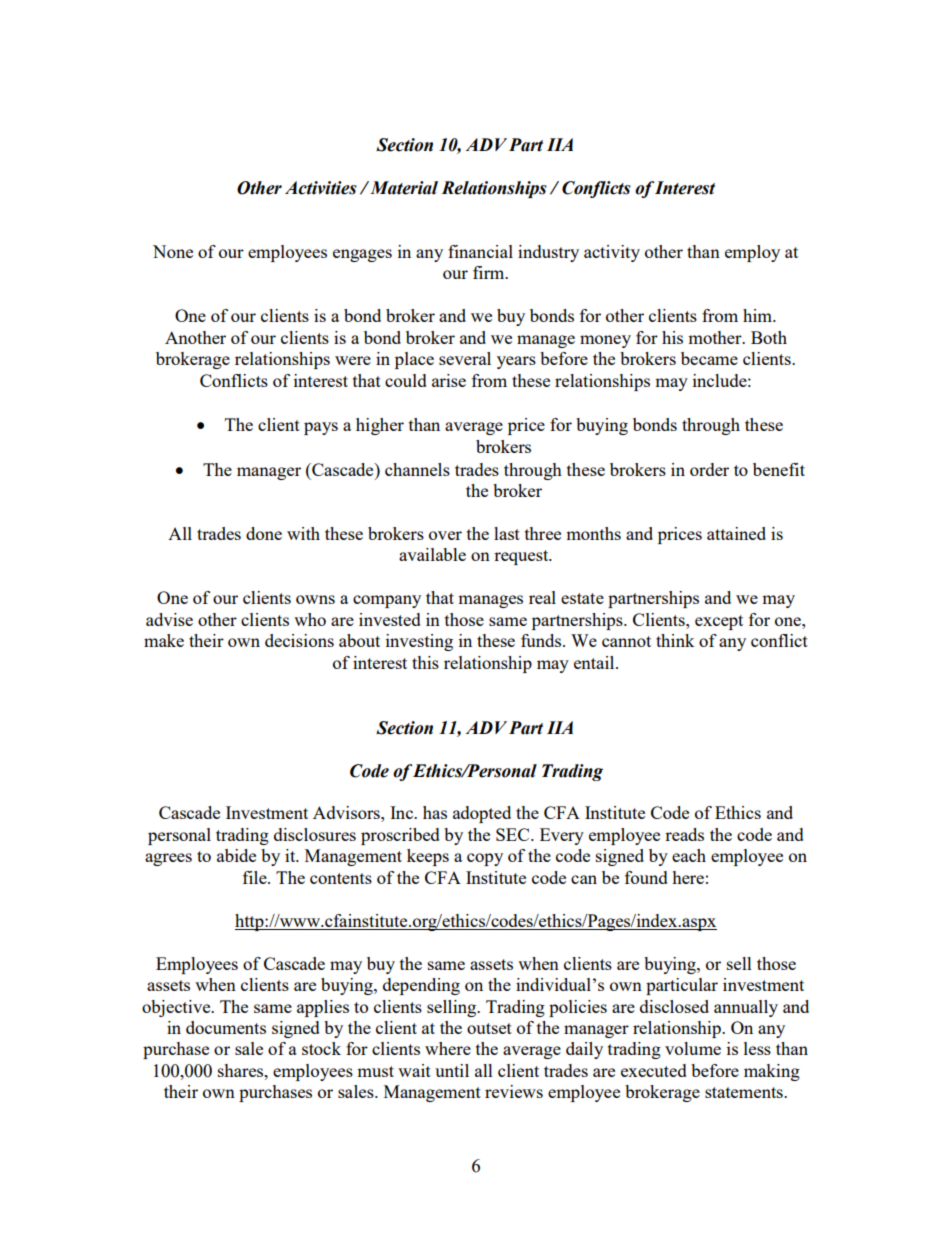 The height and width of the image is (1233, 952). What do you see at coordinates (445, 535) in the image?
I see `over` at bounding box center [445, 535].
